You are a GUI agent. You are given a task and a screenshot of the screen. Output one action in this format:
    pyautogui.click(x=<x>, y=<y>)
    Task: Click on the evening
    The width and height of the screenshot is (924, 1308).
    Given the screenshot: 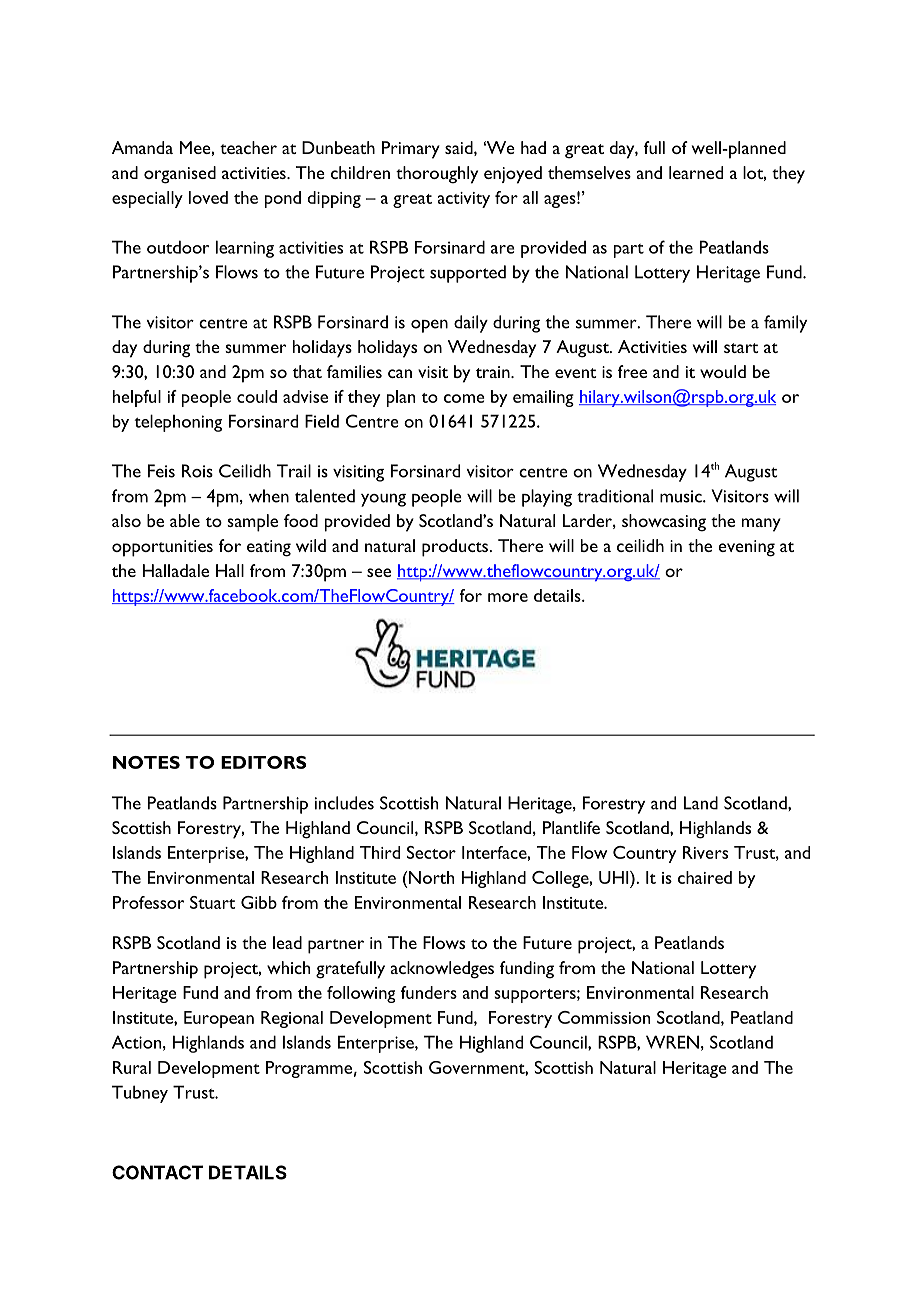 What is the action you would take?
    pyautogui.click(x=746, y=548)
